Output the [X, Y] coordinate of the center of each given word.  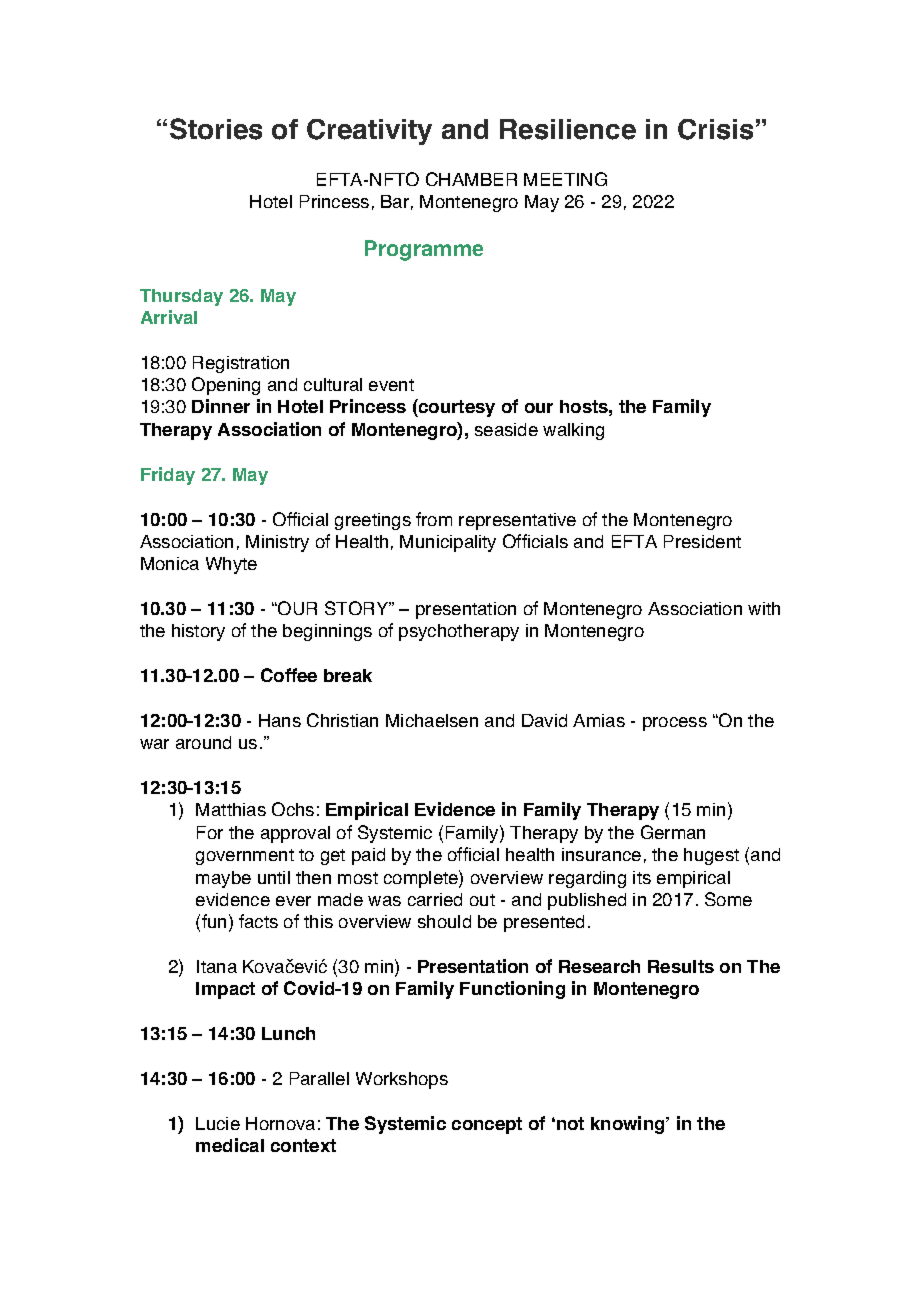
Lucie [218, 1123]
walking [573, 431]
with [764, 608]
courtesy [456, 408]
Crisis [715, 129]
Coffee [289, 675]
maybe [223, 879]
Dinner [221, 406]
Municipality [448, 543]
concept [487, 1125]
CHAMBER [471, 179]
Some [728, 899]
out [482, 900]
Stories [216, 129]
